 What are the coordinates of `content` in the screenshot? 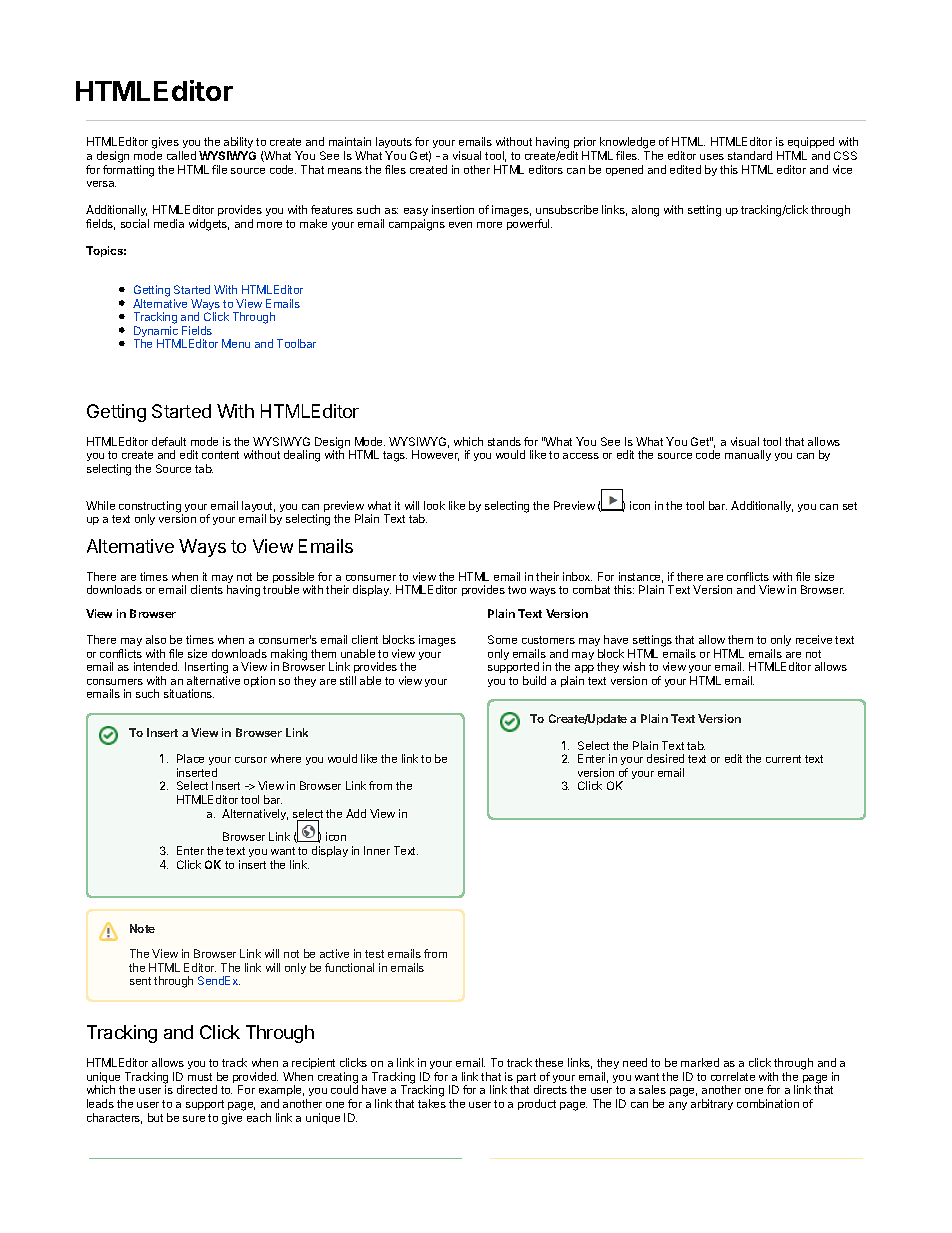 It's located at (220, 455).
